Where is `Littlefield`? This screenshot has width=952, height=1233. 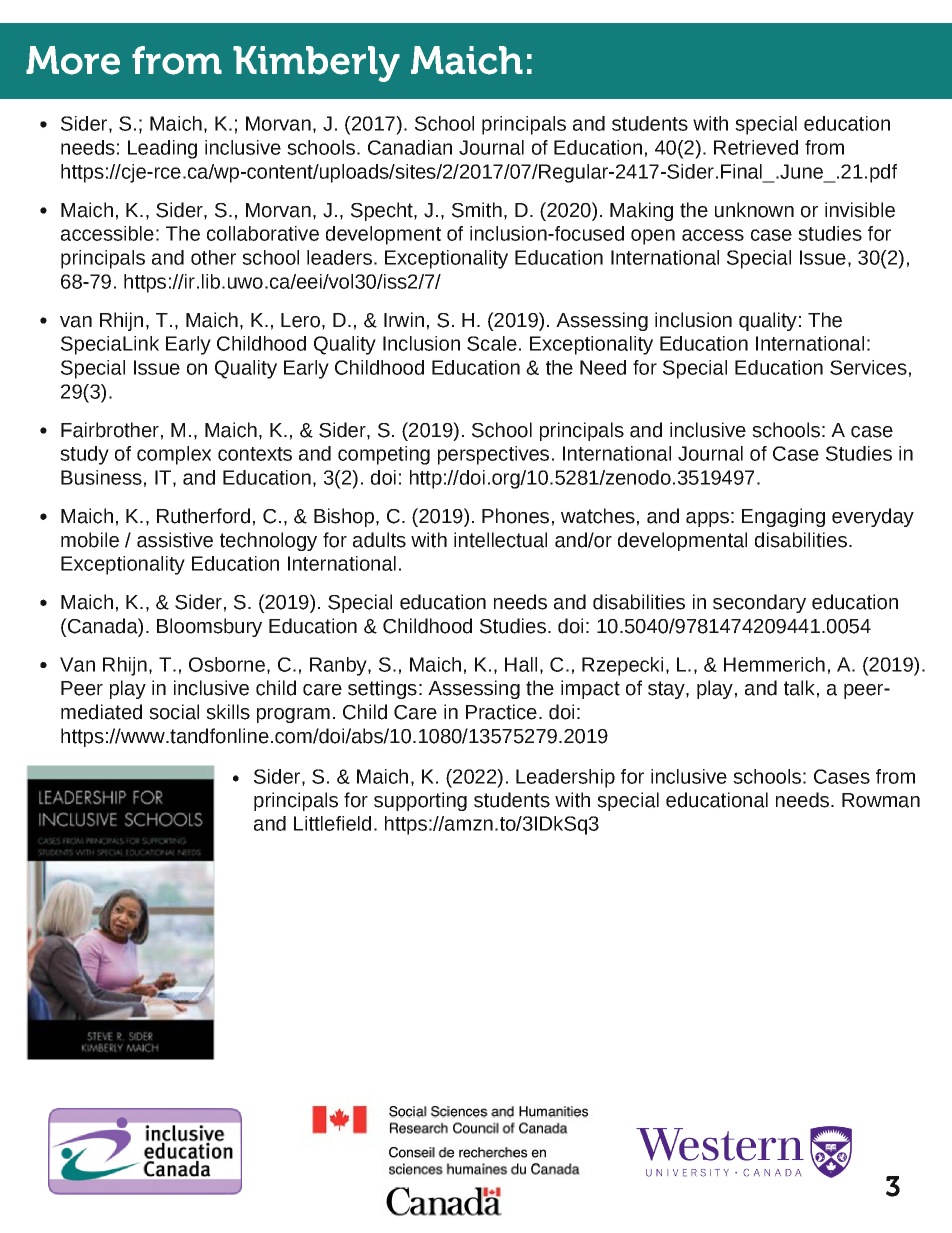
Littlefield is located at coordinates (332, 823).
